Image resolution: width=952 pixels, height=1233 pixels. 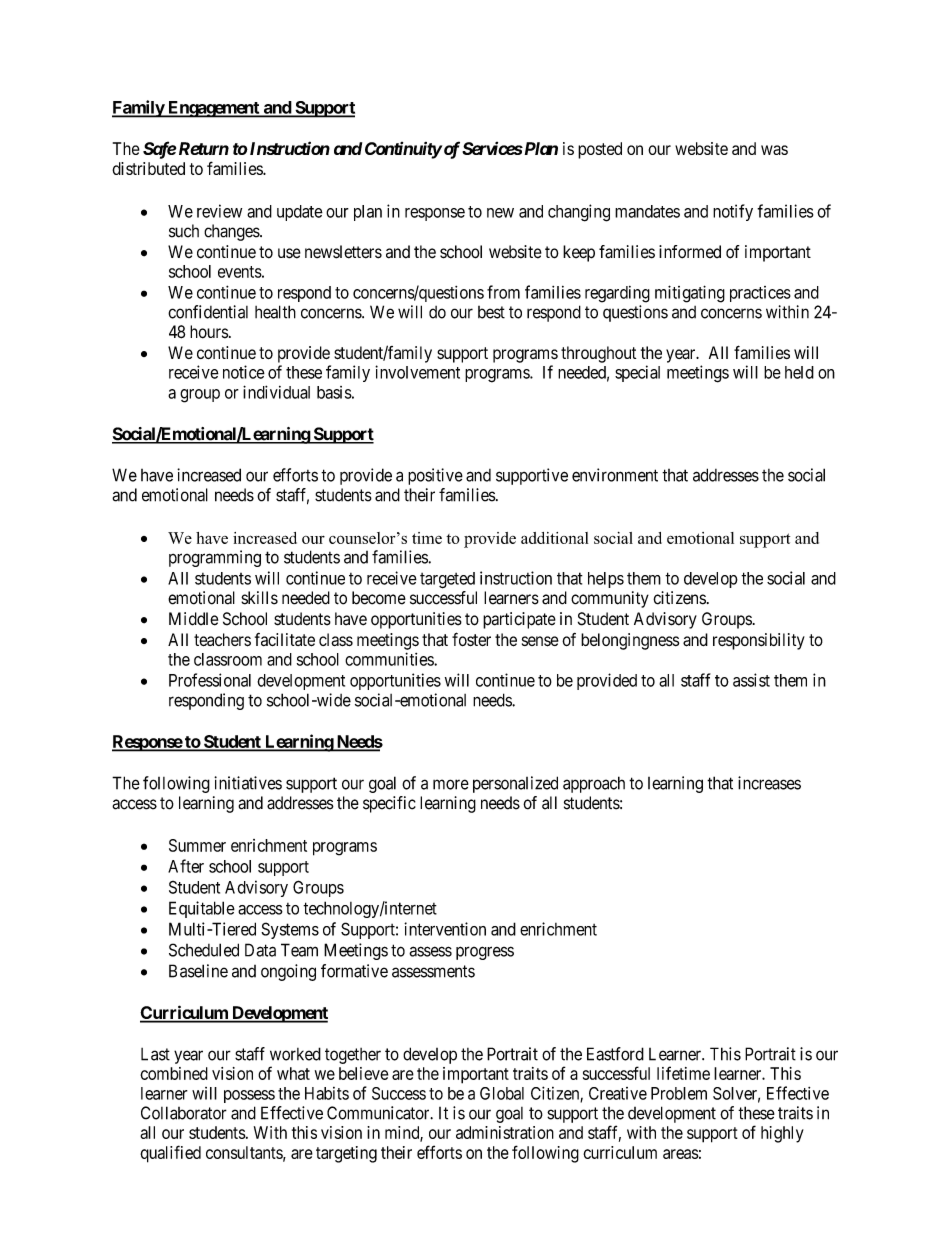 What do you see at coordinates (249, 1096) in the screenshot?
I see `possess` at bounding box center [249, 1096].
